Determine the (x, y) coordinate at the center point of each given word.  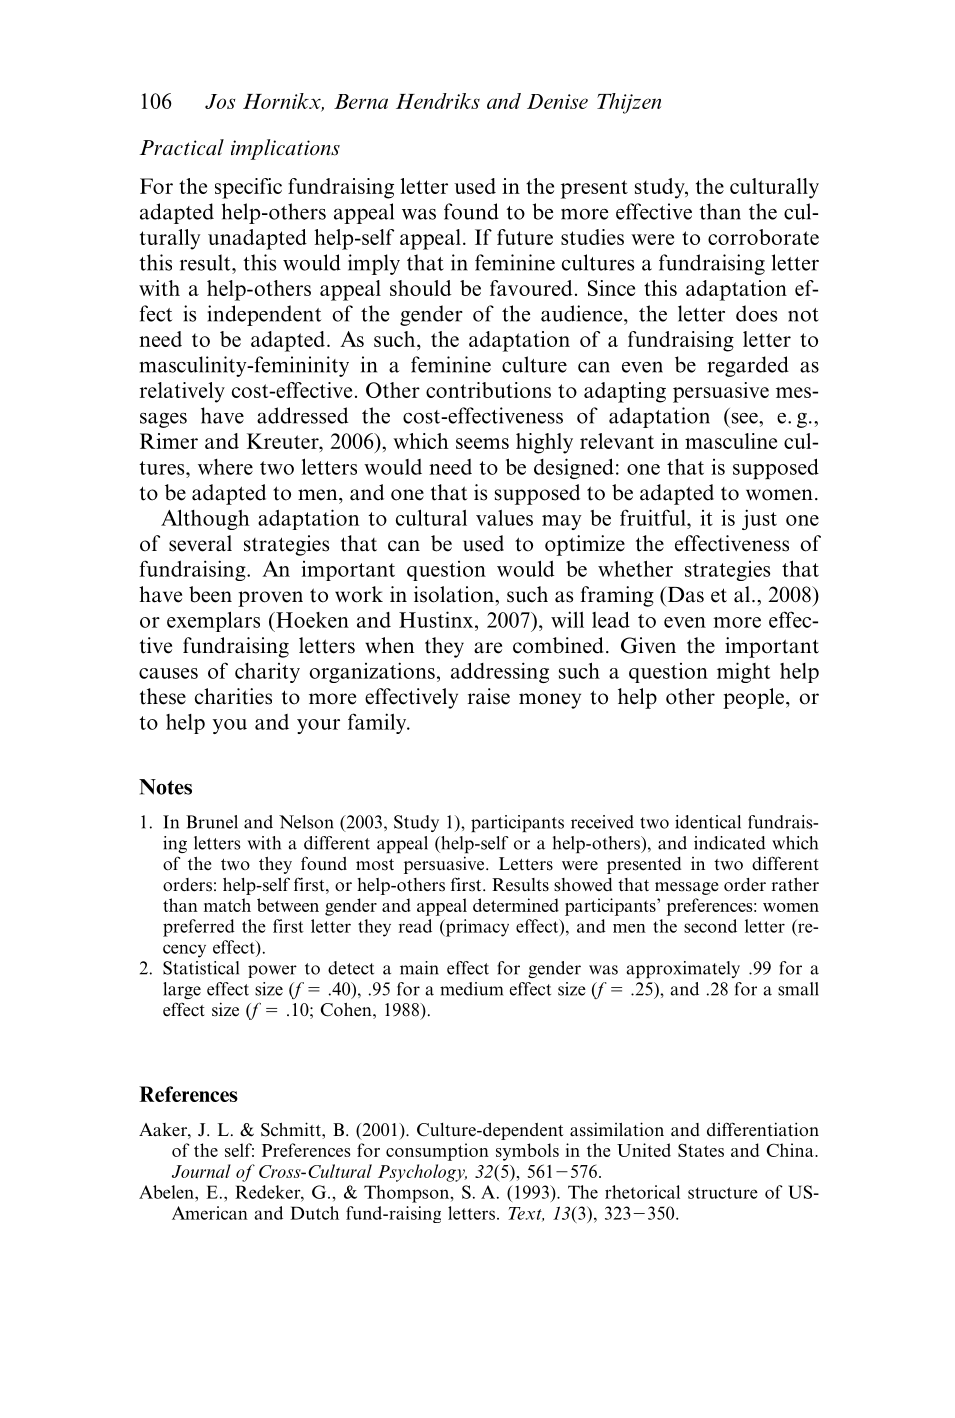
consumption (437, 1152)
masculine (731, 441)
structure (723, 1193)
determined (516, 905)
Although (205, 519)
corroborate (763, 237)
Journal (201, 1171)
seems (482, 443)
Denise (557, 101)
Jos (220, 101)
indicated (730, 843)
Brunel (212, 822)
